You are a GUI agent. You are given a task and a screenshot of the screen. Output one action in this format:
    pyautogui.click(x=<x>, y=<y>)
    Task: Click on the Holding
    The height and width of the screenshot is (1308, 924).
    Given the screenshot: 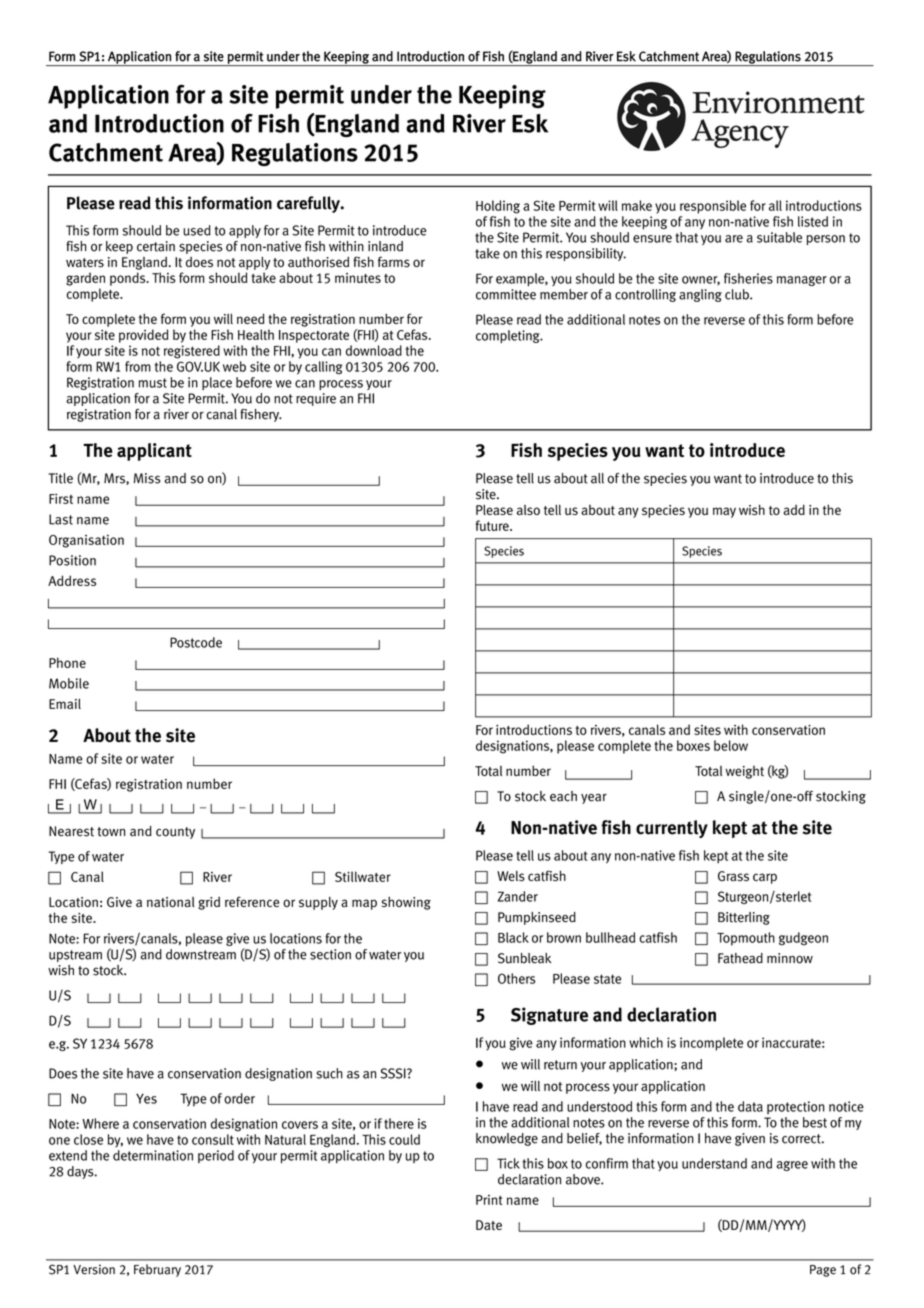 What is the action you would take?
    pyautogui.click(x=498, y=207)
